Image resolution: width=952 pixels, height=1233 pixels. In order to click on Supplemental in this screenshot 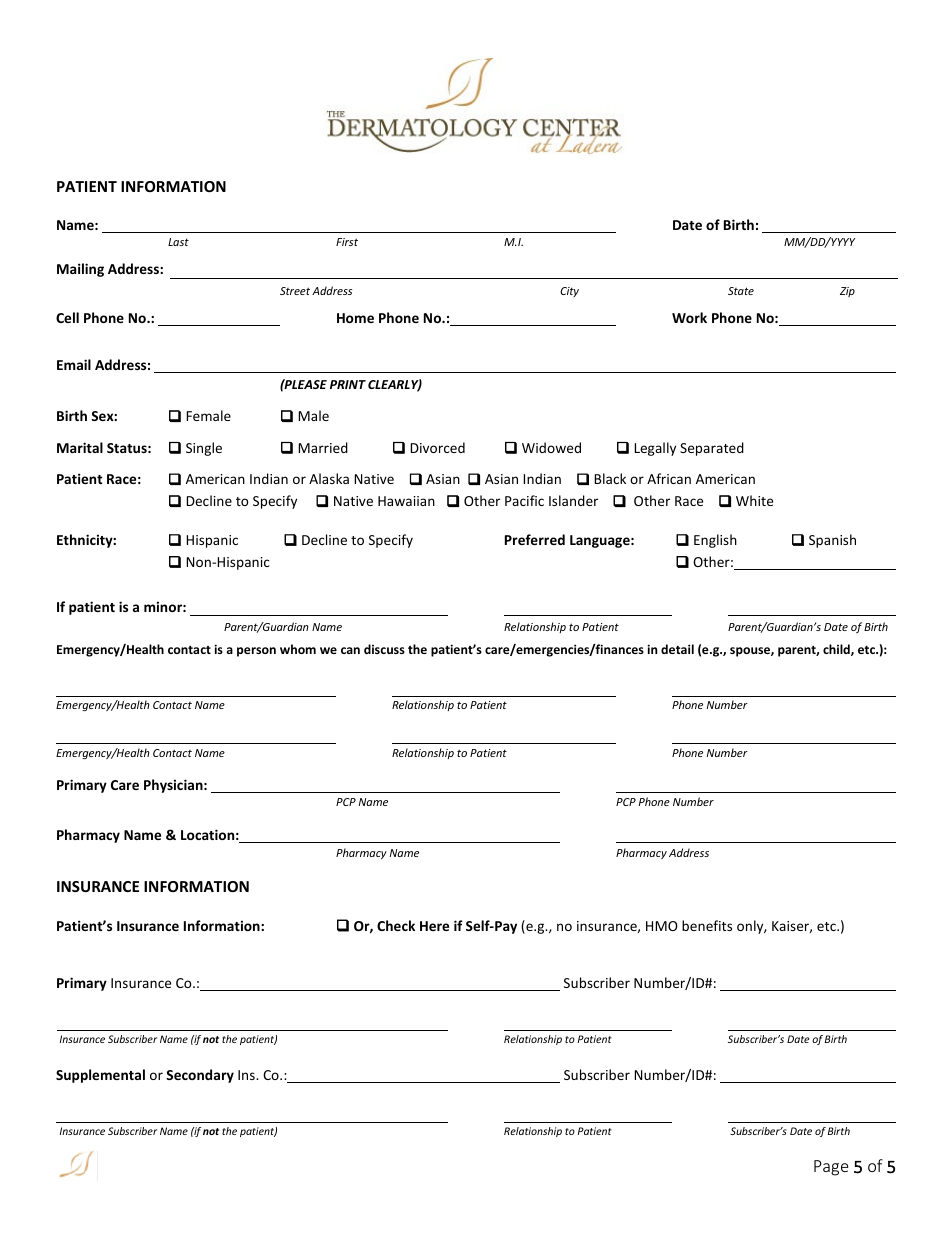, I will do `click(100, 1076)`.
